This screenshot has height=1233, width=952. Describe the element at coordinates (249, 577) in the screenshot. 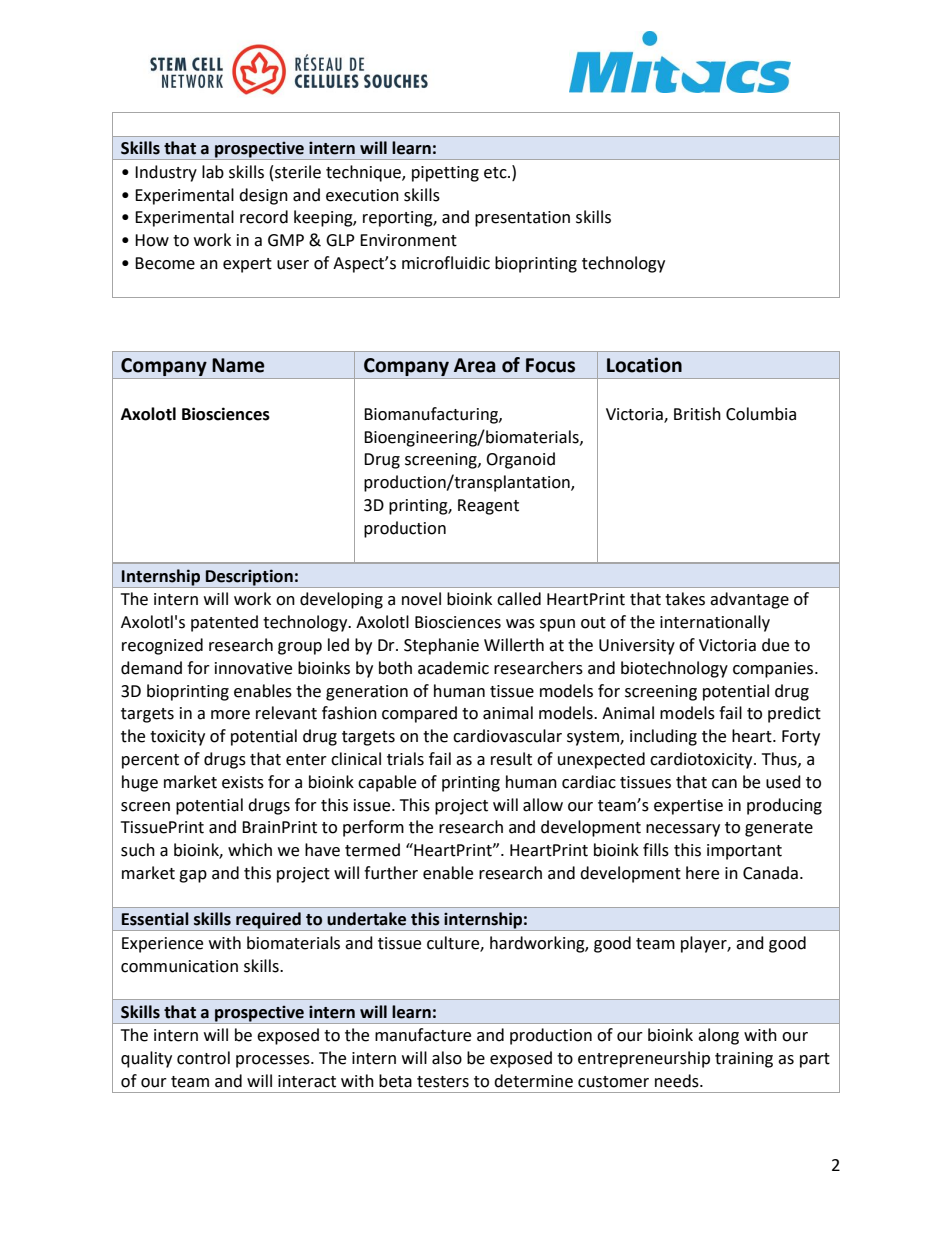

I see `Description` at that location.
